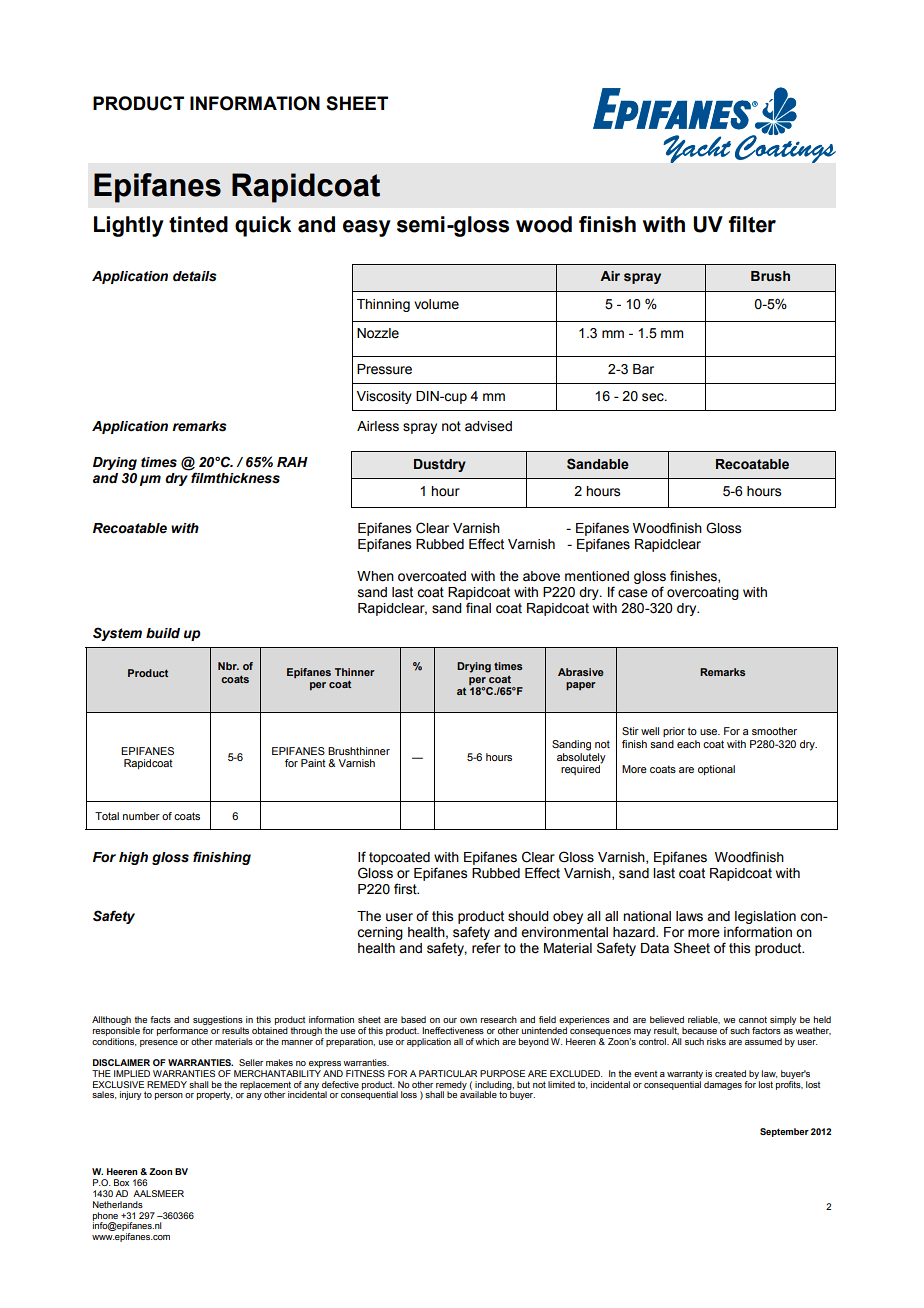  I want to click on Box, so click(121, 1182).
